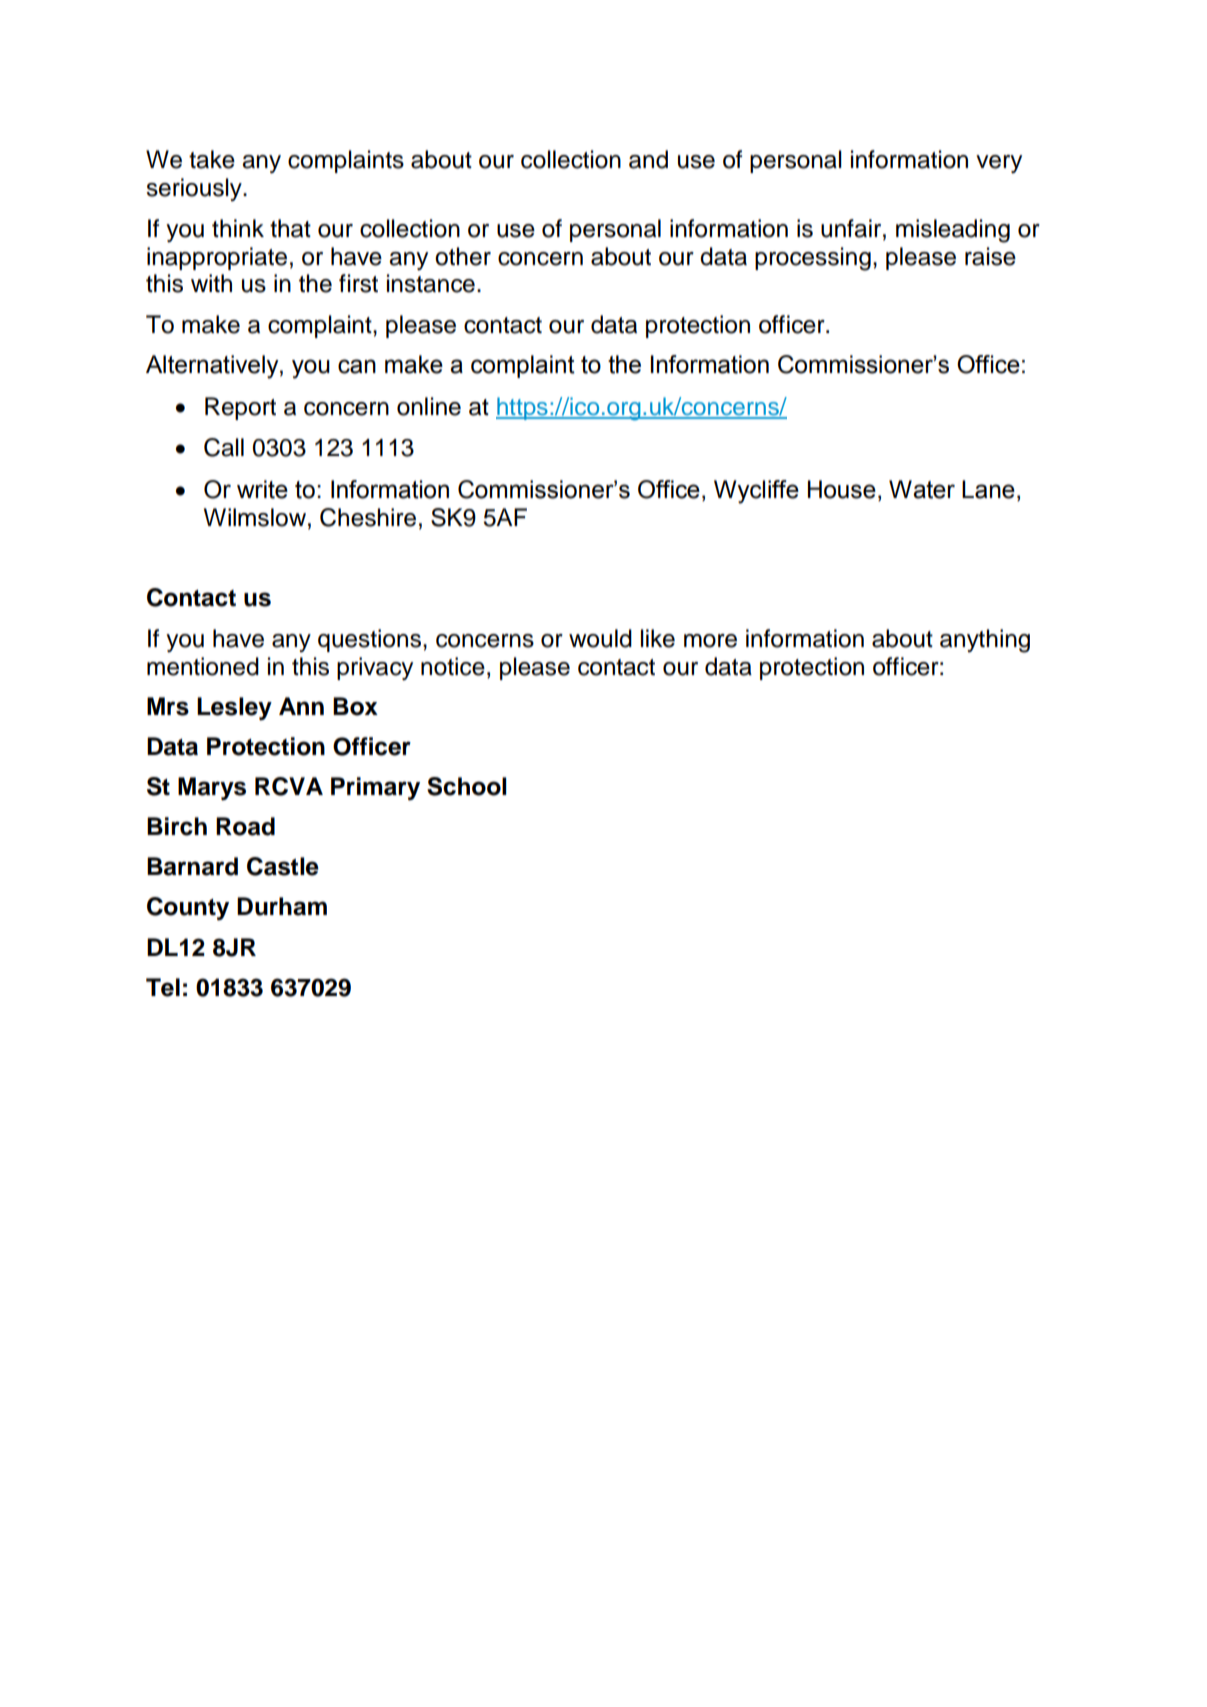  Describe the element at coordinates (368, 517) in the screenshot. I see `Cheshire` at that location.
